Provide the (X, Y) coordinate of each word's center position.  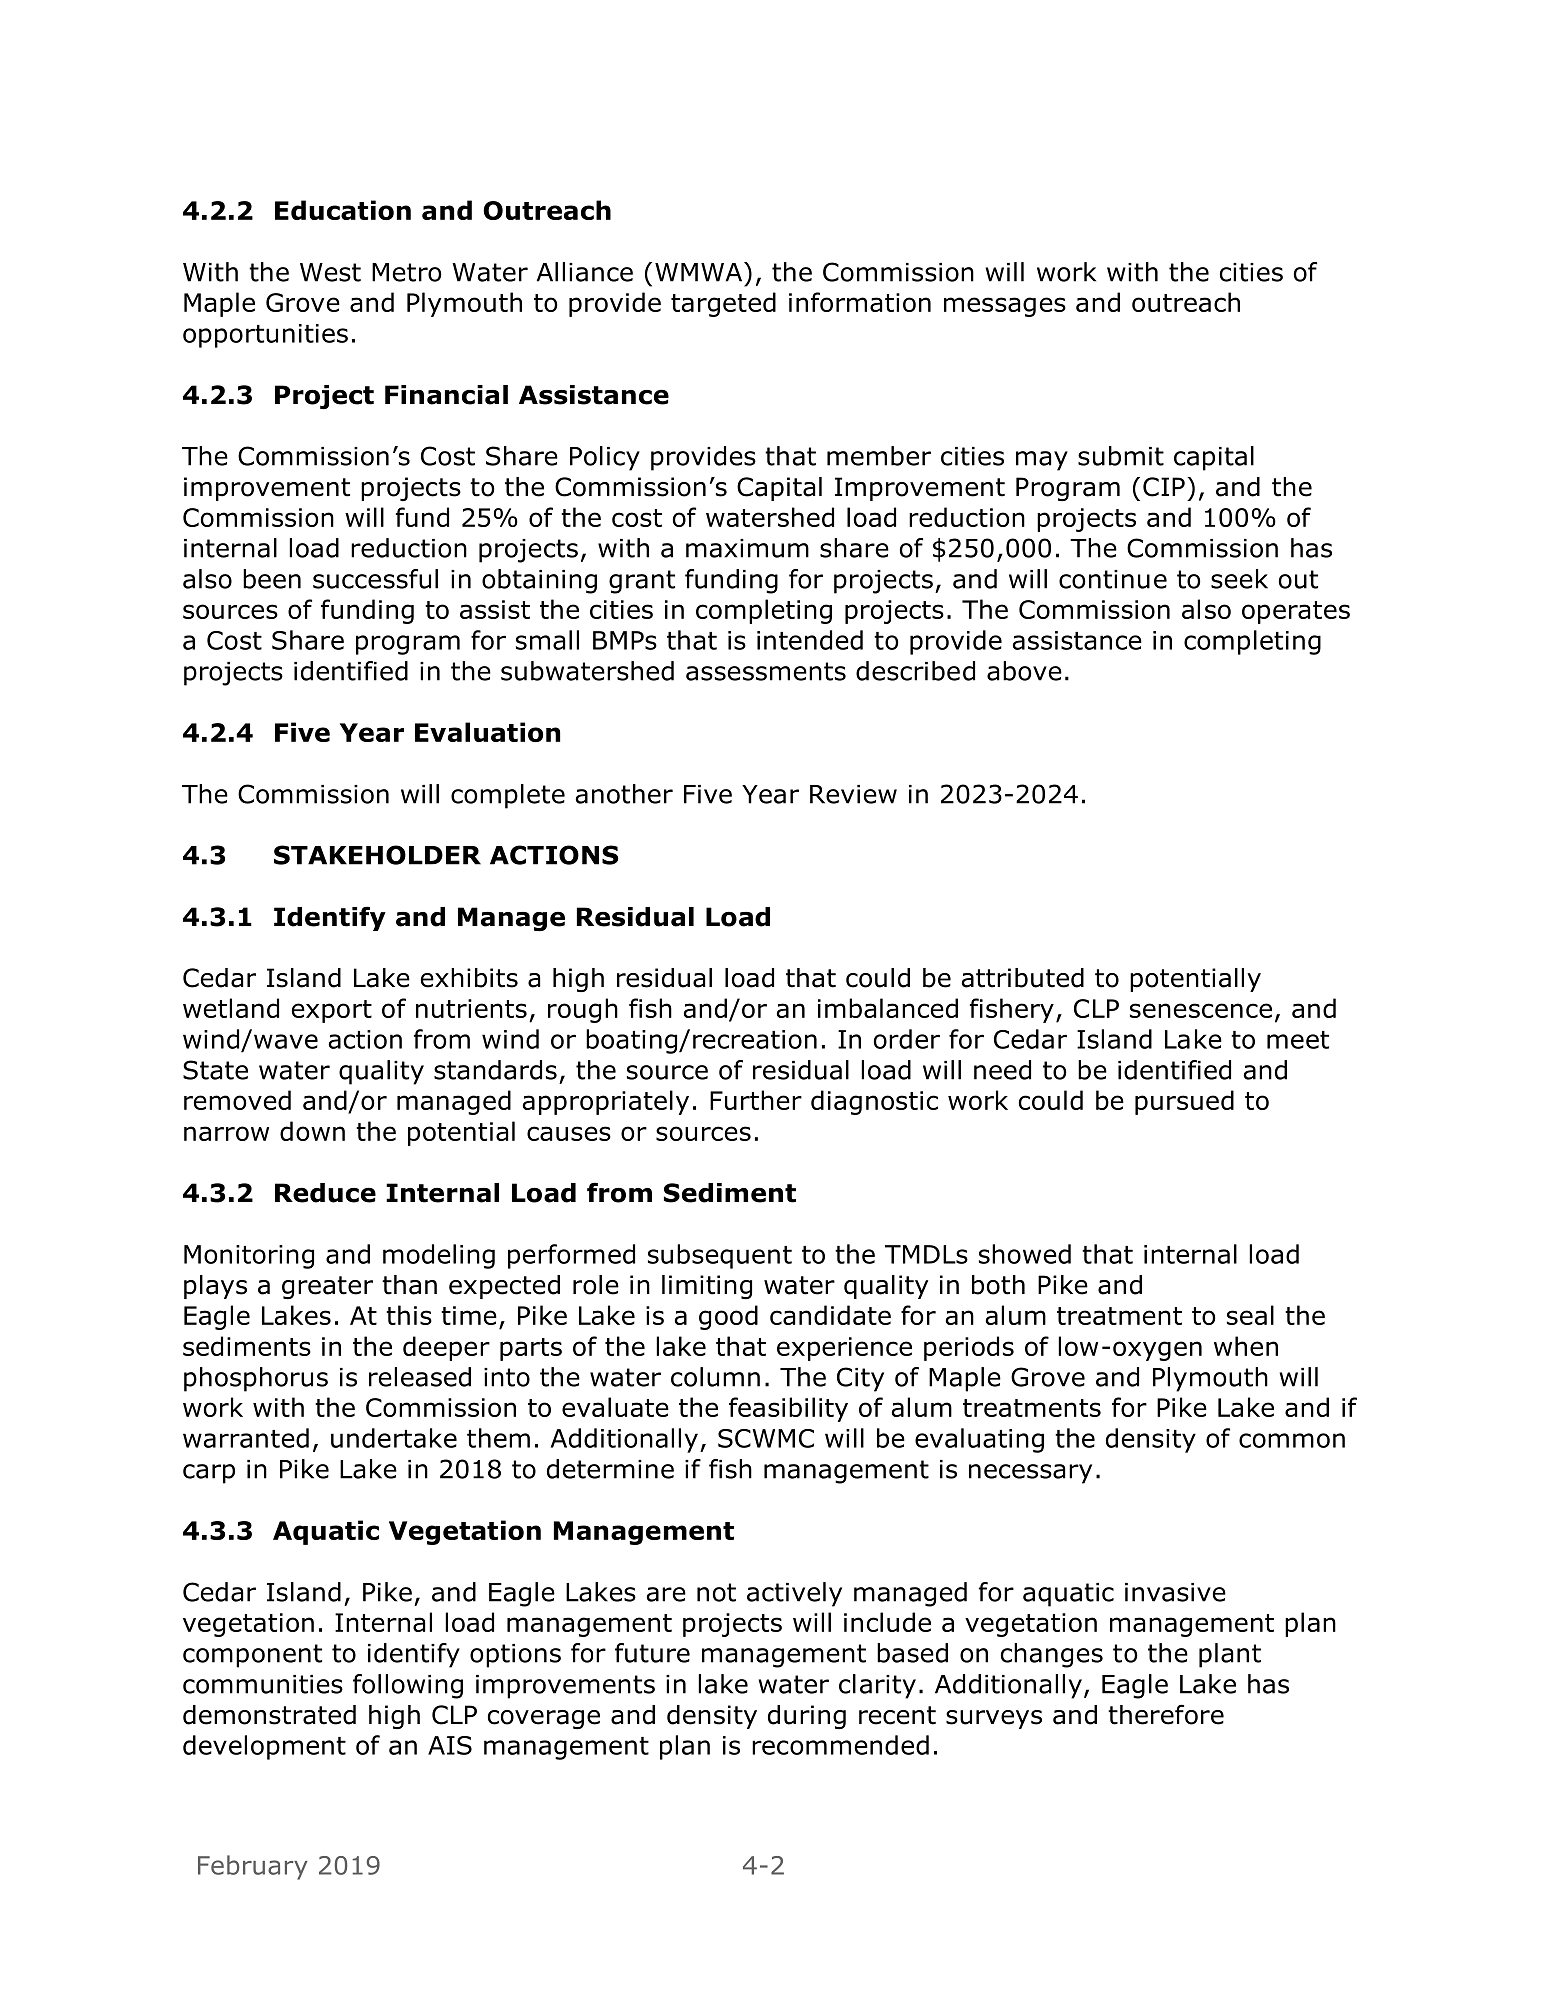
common (1292, 1440)
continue (1113, 579)
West (330, 272)
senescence (1201, 1010)
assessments (766, 671)
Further (756, 1100)
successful (375, 579)
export (332, 1011)
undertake (394, 1438)
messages (1005, 307)
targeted (723, 304)
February (253, 1867)
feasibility (788, 1409)
